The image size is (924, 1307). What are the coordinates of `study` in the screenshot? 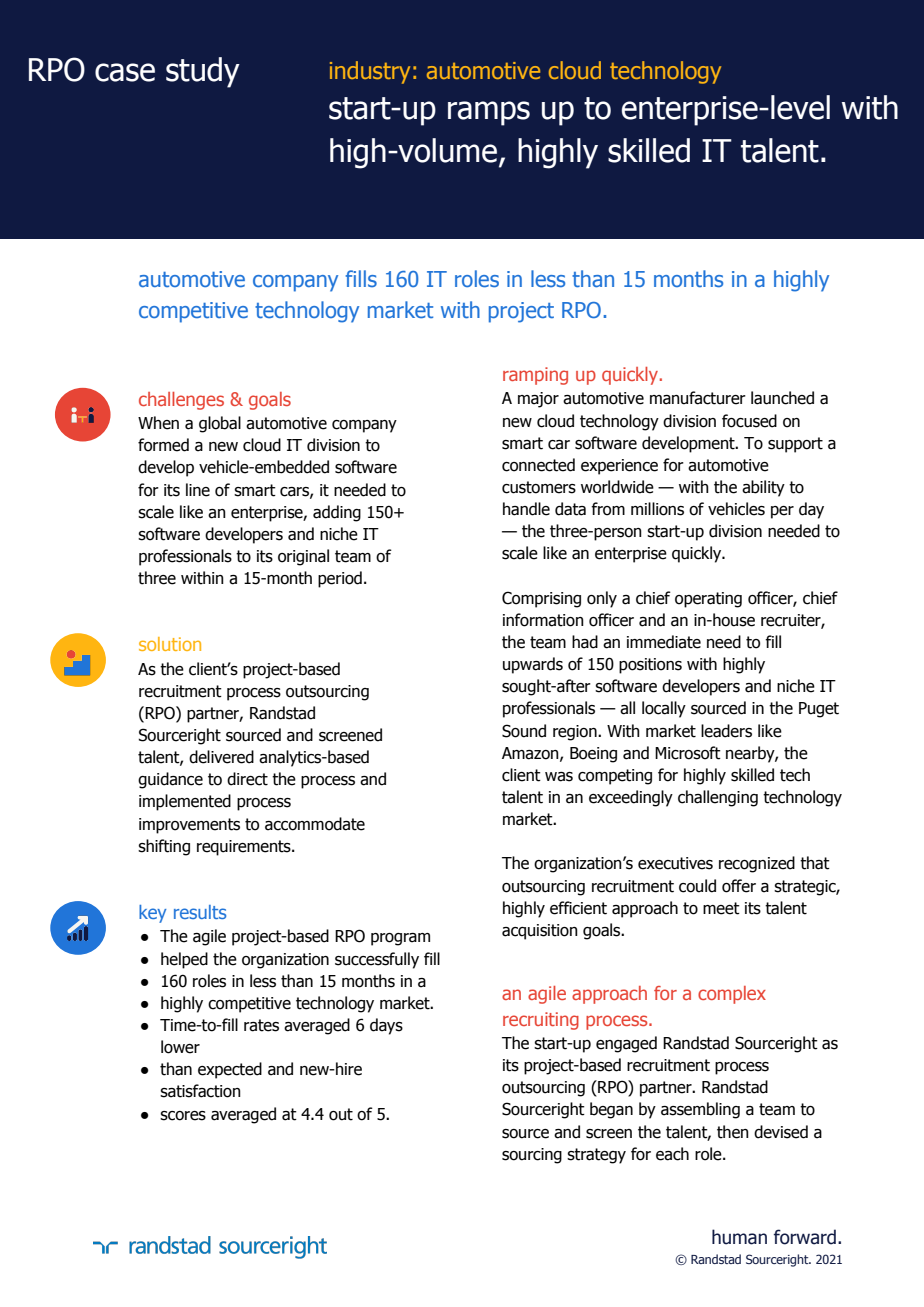 It's located at (203, 72).
